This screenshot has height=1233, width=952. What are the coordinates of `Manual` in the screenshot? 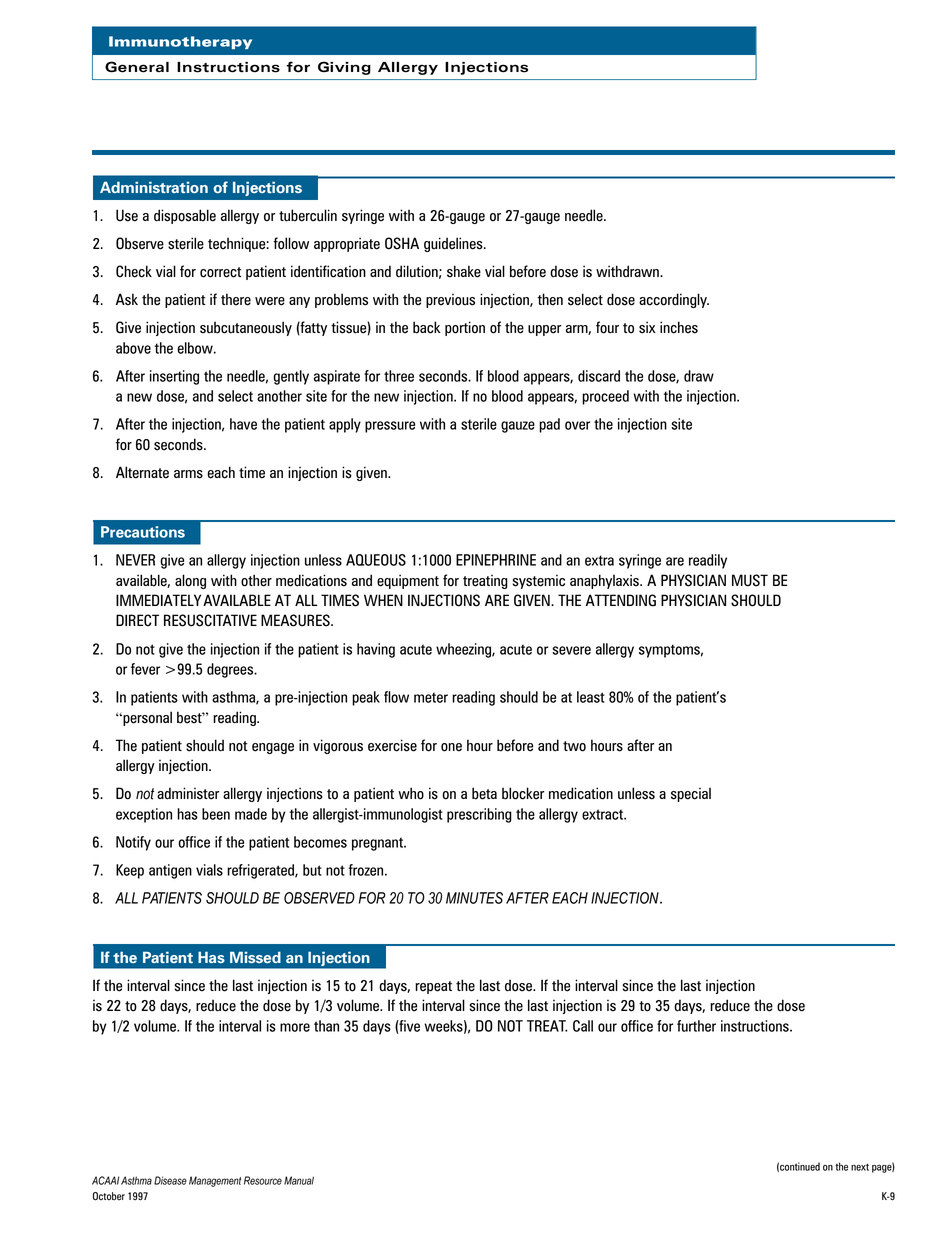 It's located at (299, 1180).
